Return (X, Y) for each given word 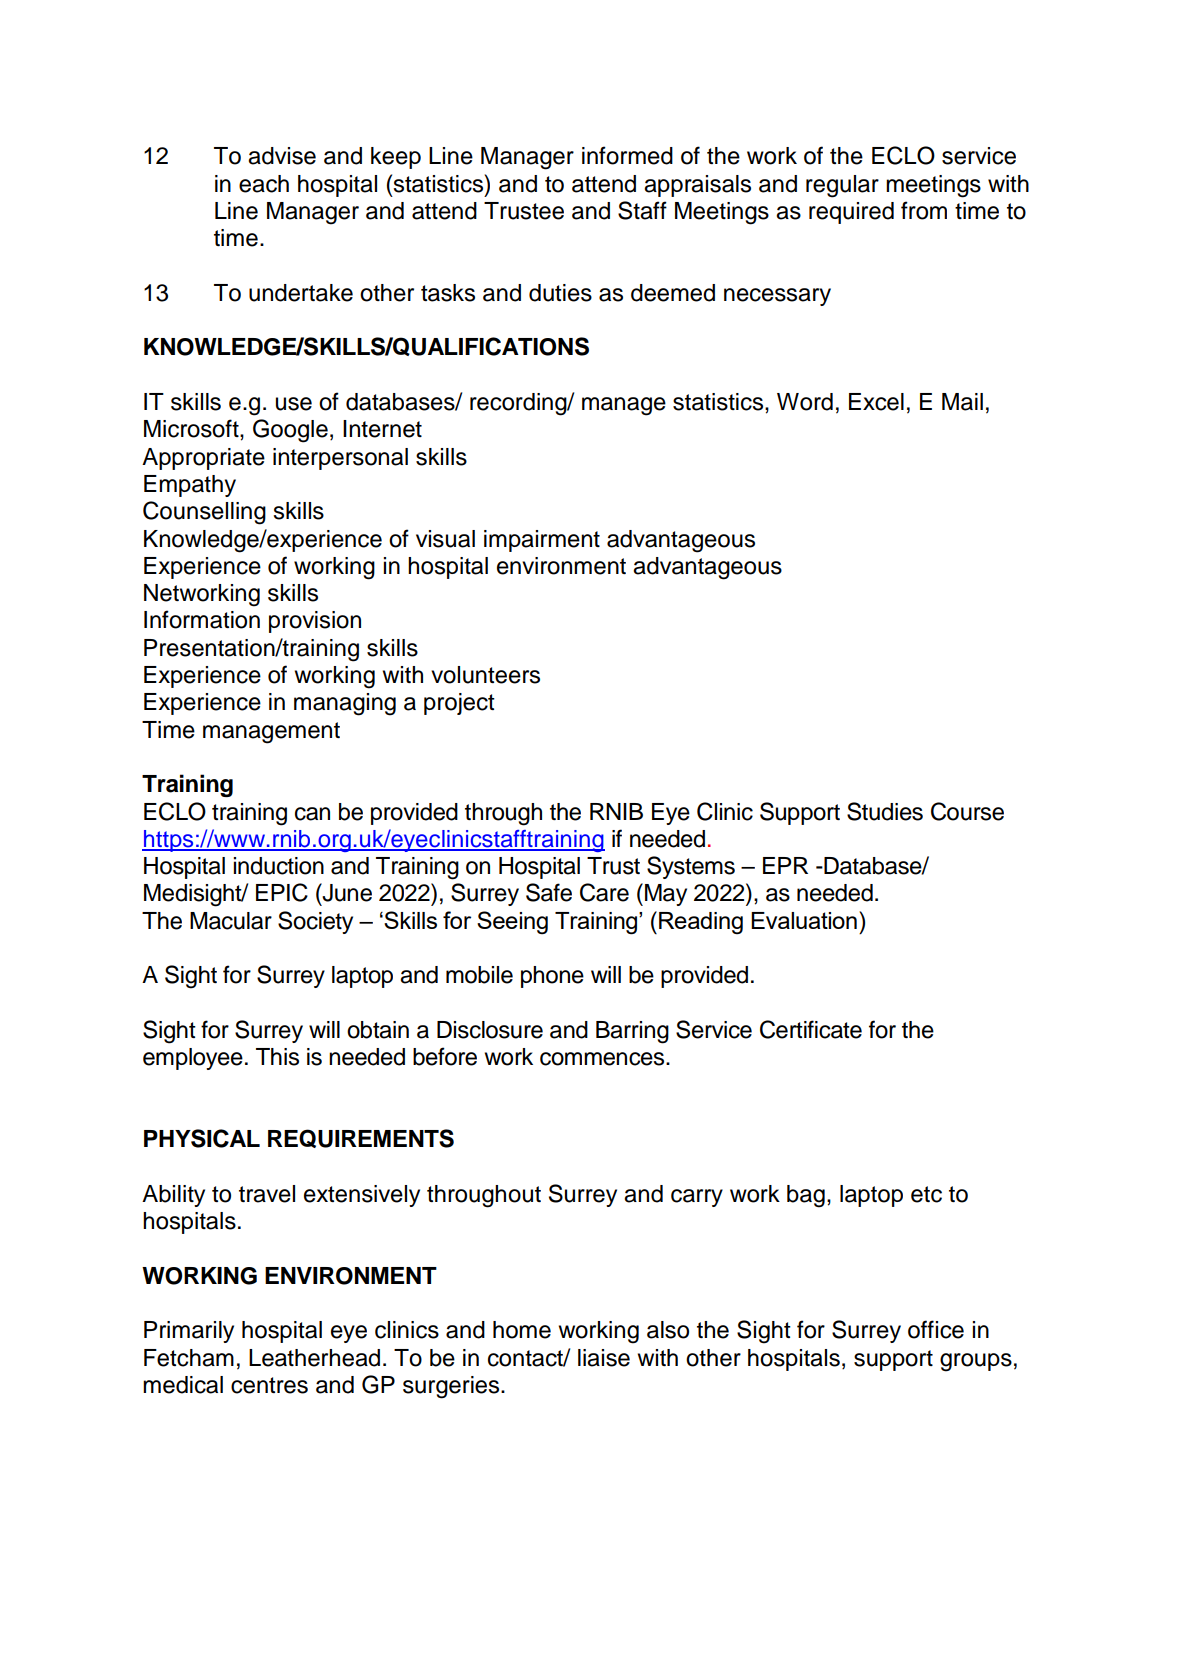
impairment (542, 541)
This (277, 1057)
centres (269, 1385)
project (459, 704)
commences (603, 1059)
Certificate (811, 1029)
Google (290, 431)
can (312, 814)
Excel (876, 402)
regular (842, 186)
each (264, 184)
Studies (885, 811)
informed (627, 155)
